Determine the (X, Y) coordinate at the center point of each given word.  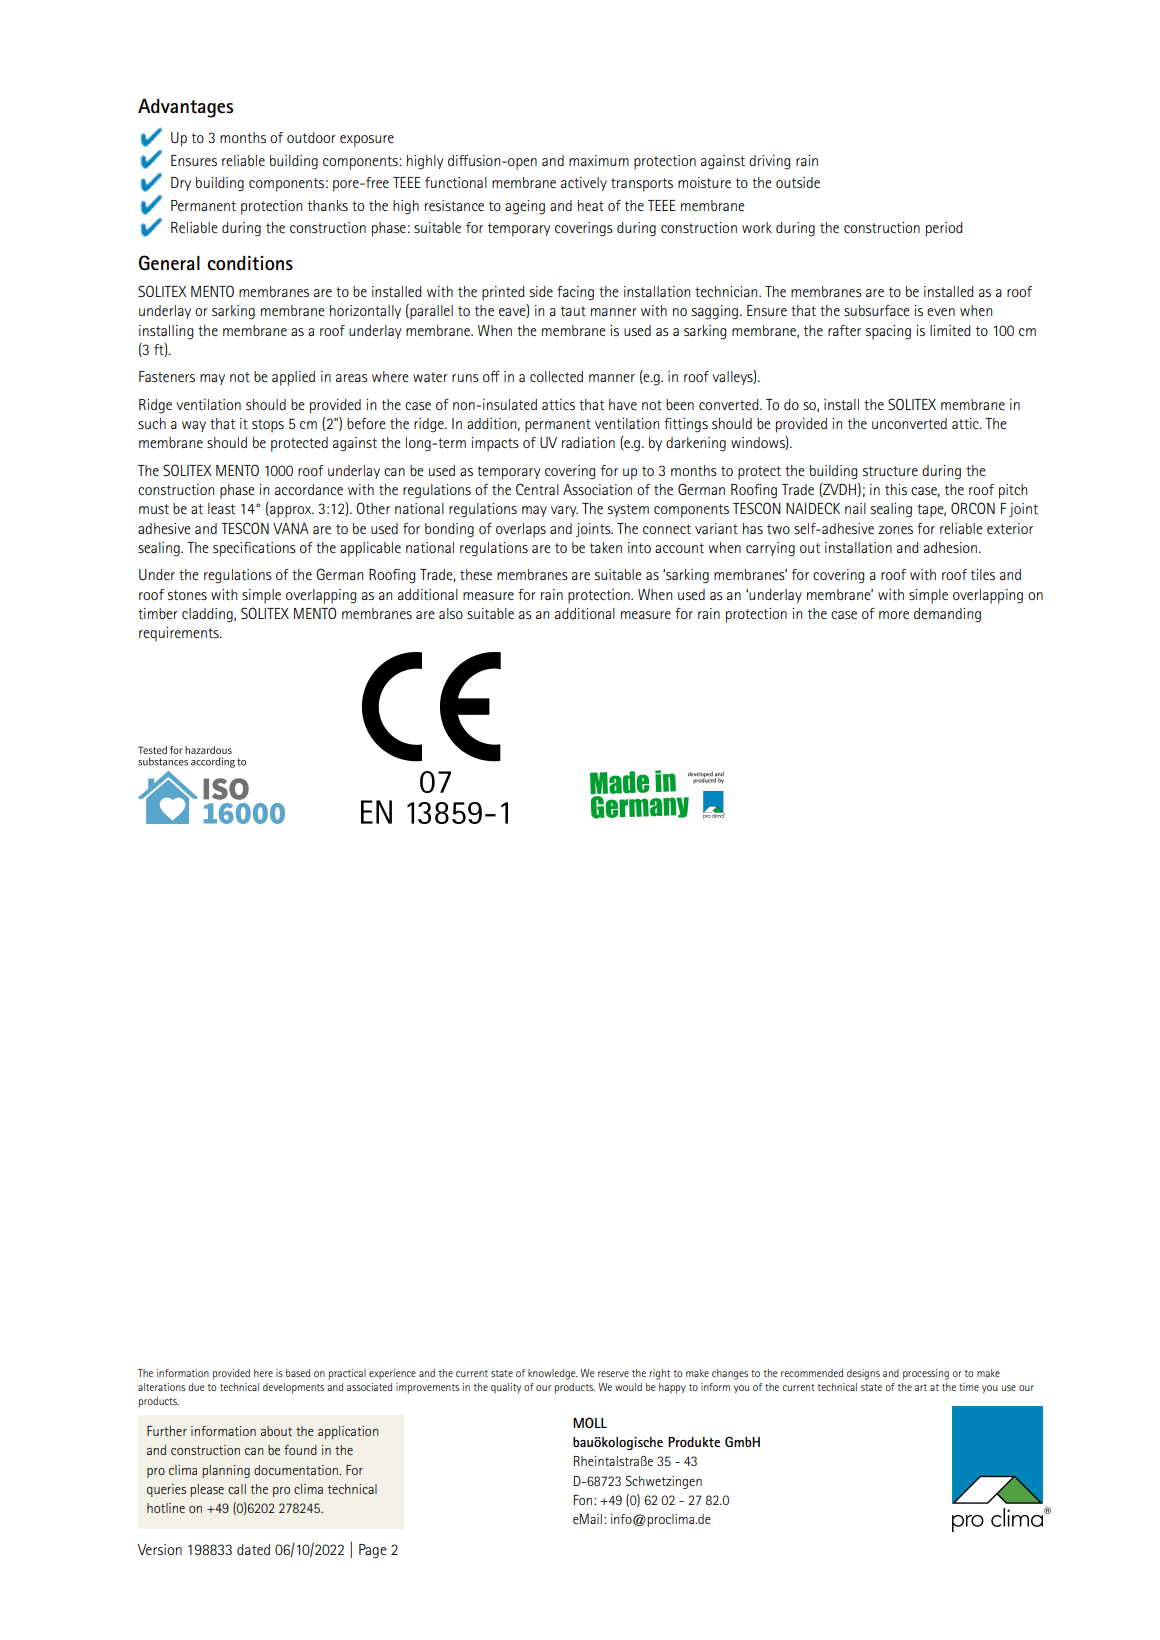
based (298, 1373)
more (894, 615)
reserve (613, 1374)
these (476, 574)
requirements (180, 634)
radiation (588, 442)
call (237, 1489)
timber (158, 613)
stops (268, 426)
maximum (599, 160)
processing (926, 1374)
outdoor (311, 137)
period (944, 229)
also (451, 613)
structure (890, 471)
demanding (947, 615)
